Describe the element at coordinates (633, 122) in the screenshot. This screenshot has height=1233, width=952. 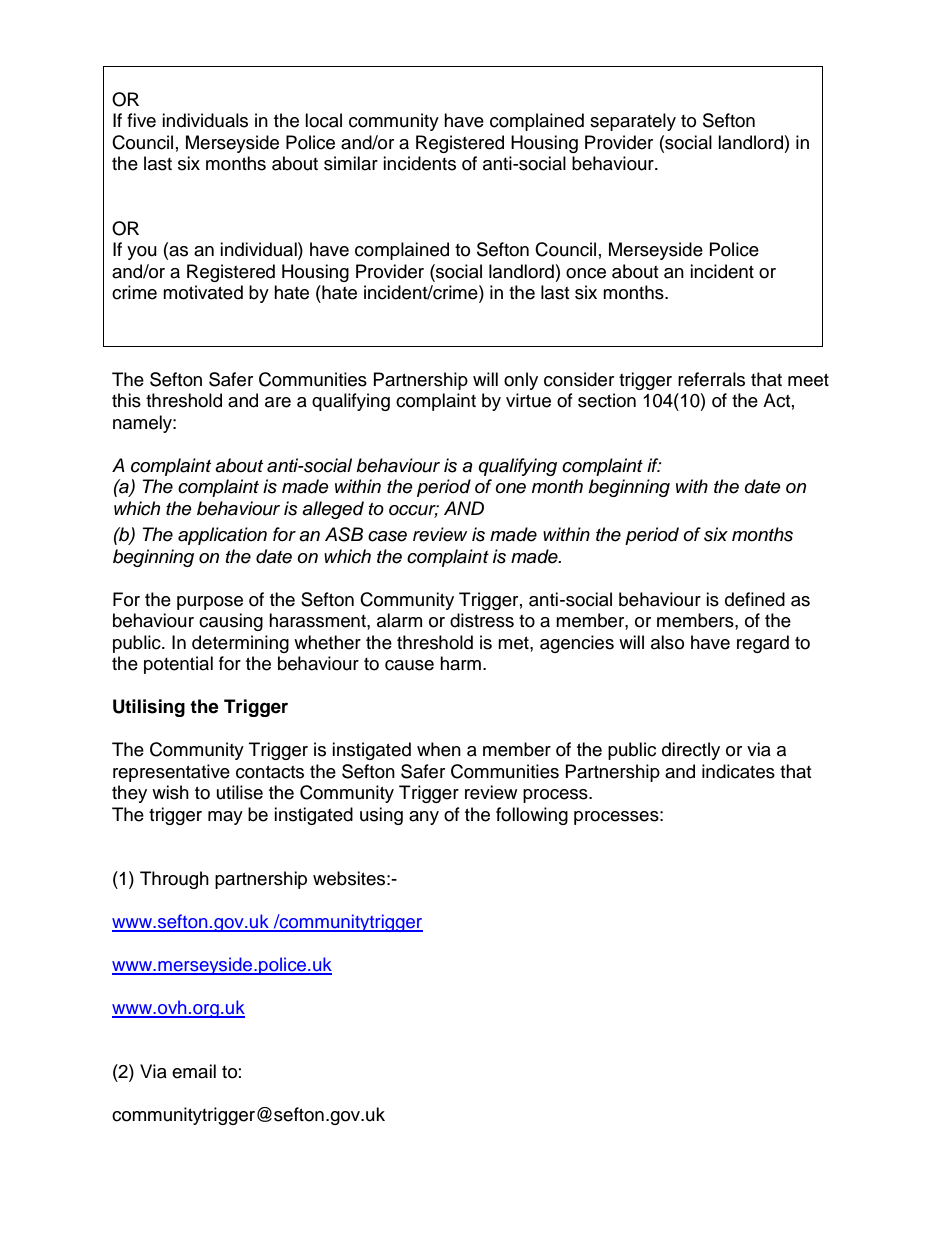
I see `separately` at that location.
